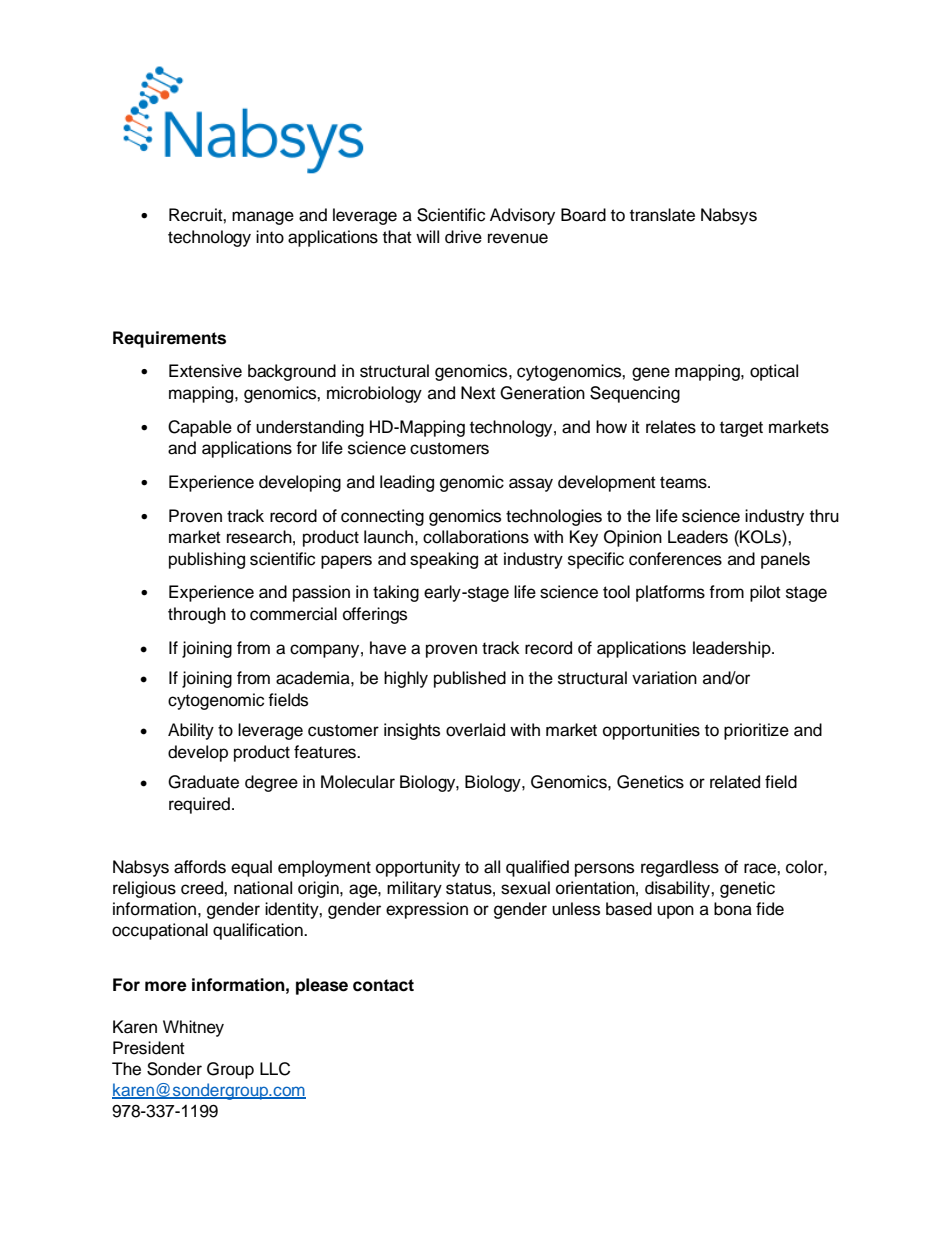 This page has width=952, height=1233. What do you see at coordinates (197, 615) in the page?
I see `through` at bounding box center [197, 615].
